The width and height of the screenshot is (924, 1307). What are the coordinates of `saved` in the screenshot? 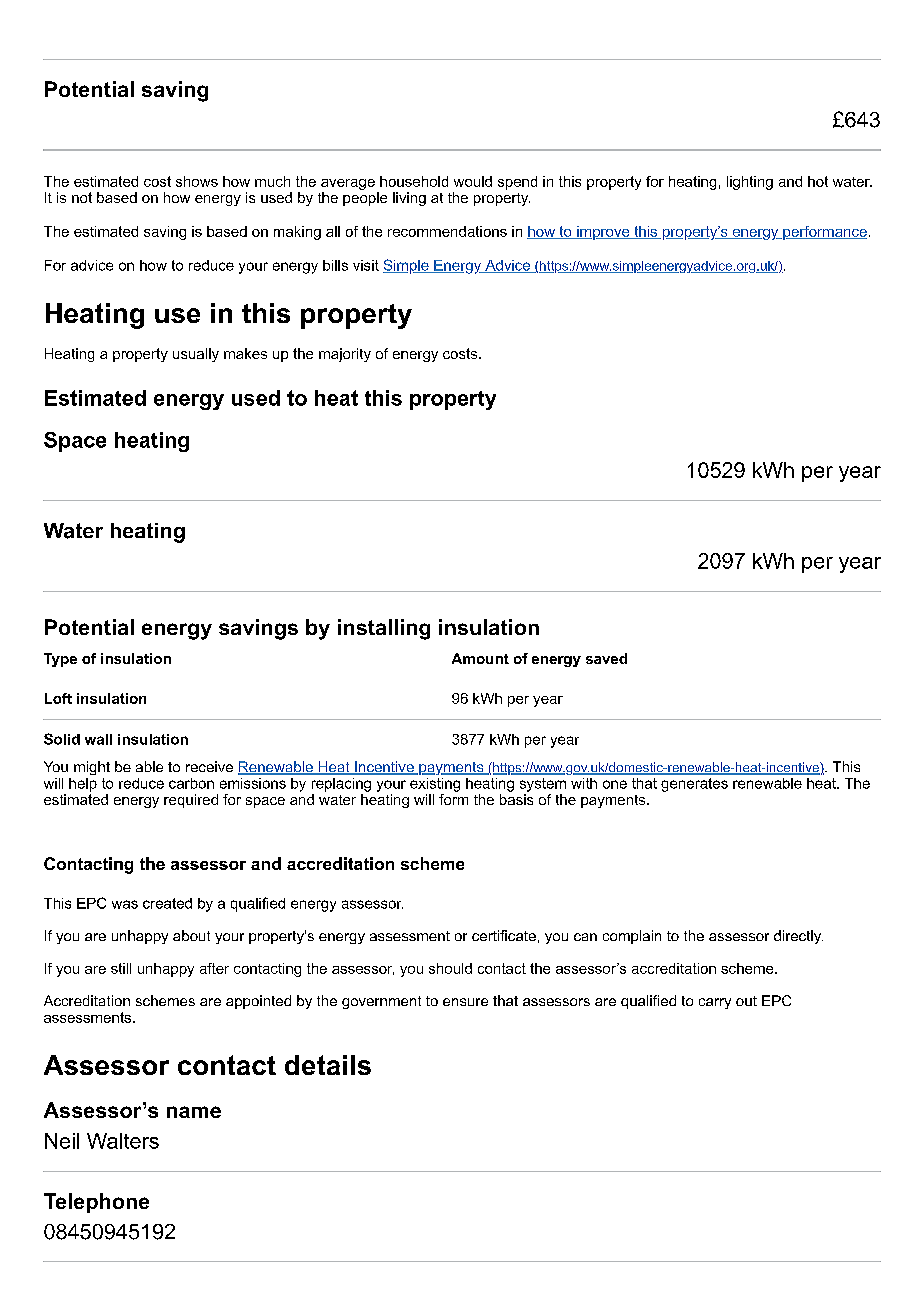 It's located at (606, 658).
